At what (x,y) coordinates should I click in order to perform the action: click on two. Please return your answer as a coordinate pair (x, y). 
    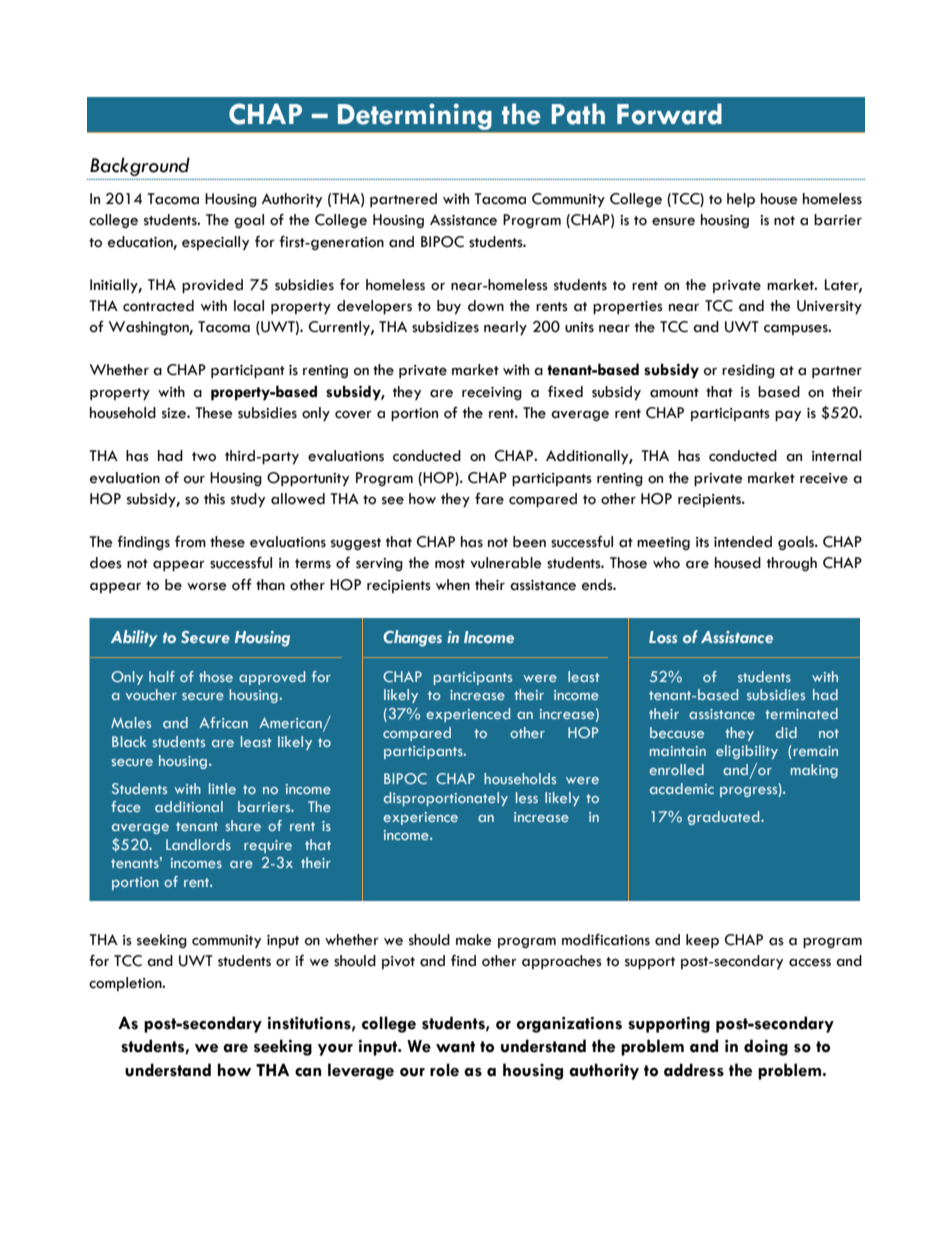
    Looking at the image, I should click on (204, 457).
